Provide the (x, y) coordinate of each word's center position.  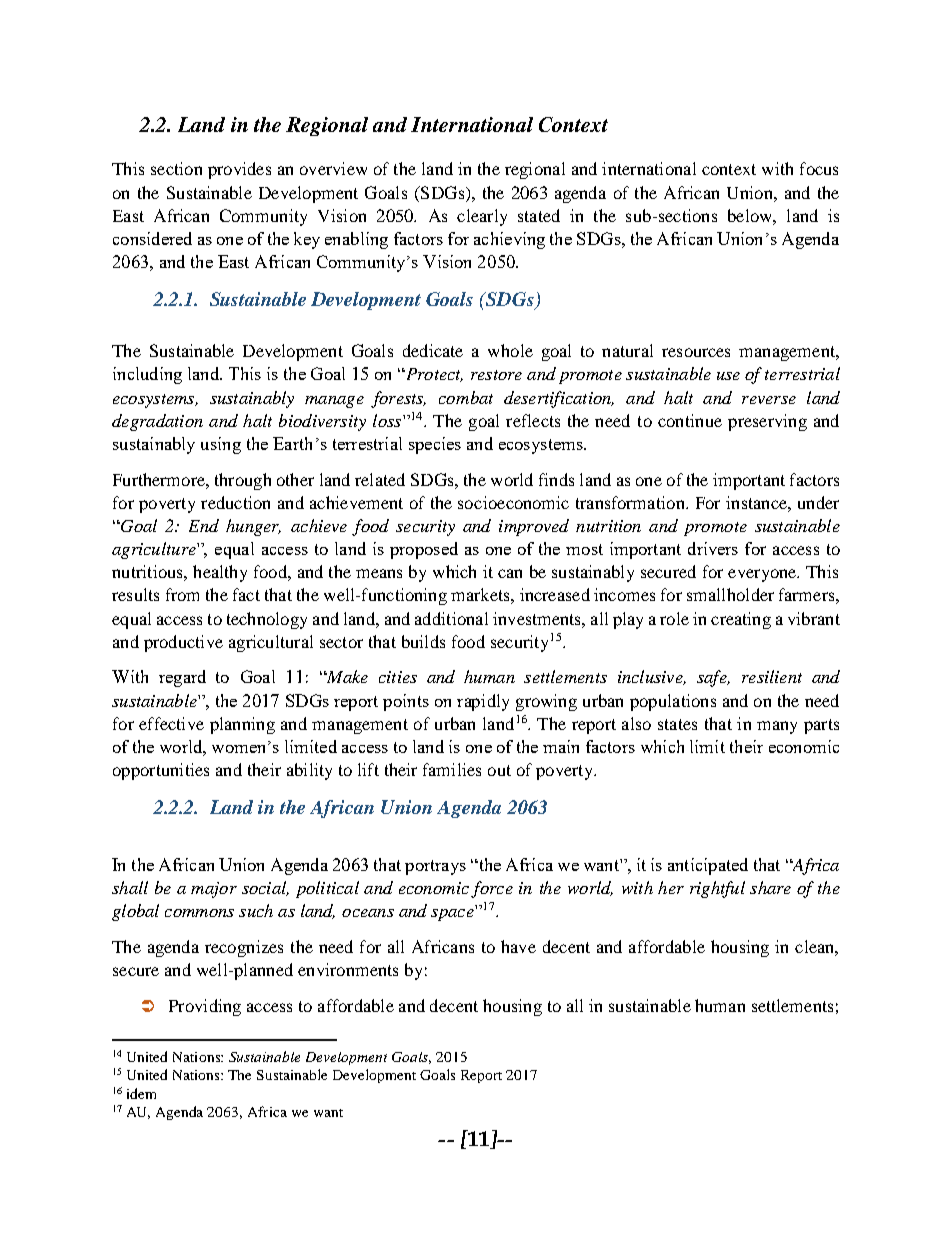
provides (239, 170)
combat (466, 397)
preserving (767, 422)
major (214, 890)
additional (451, 618)
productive (183, 643)
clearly (482, 217)
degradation (157, 422)
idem (141, 1093)
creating (741, 620)
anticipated (708, 866)
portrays (435, 867)
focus (819, 168)
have (518, 946)
